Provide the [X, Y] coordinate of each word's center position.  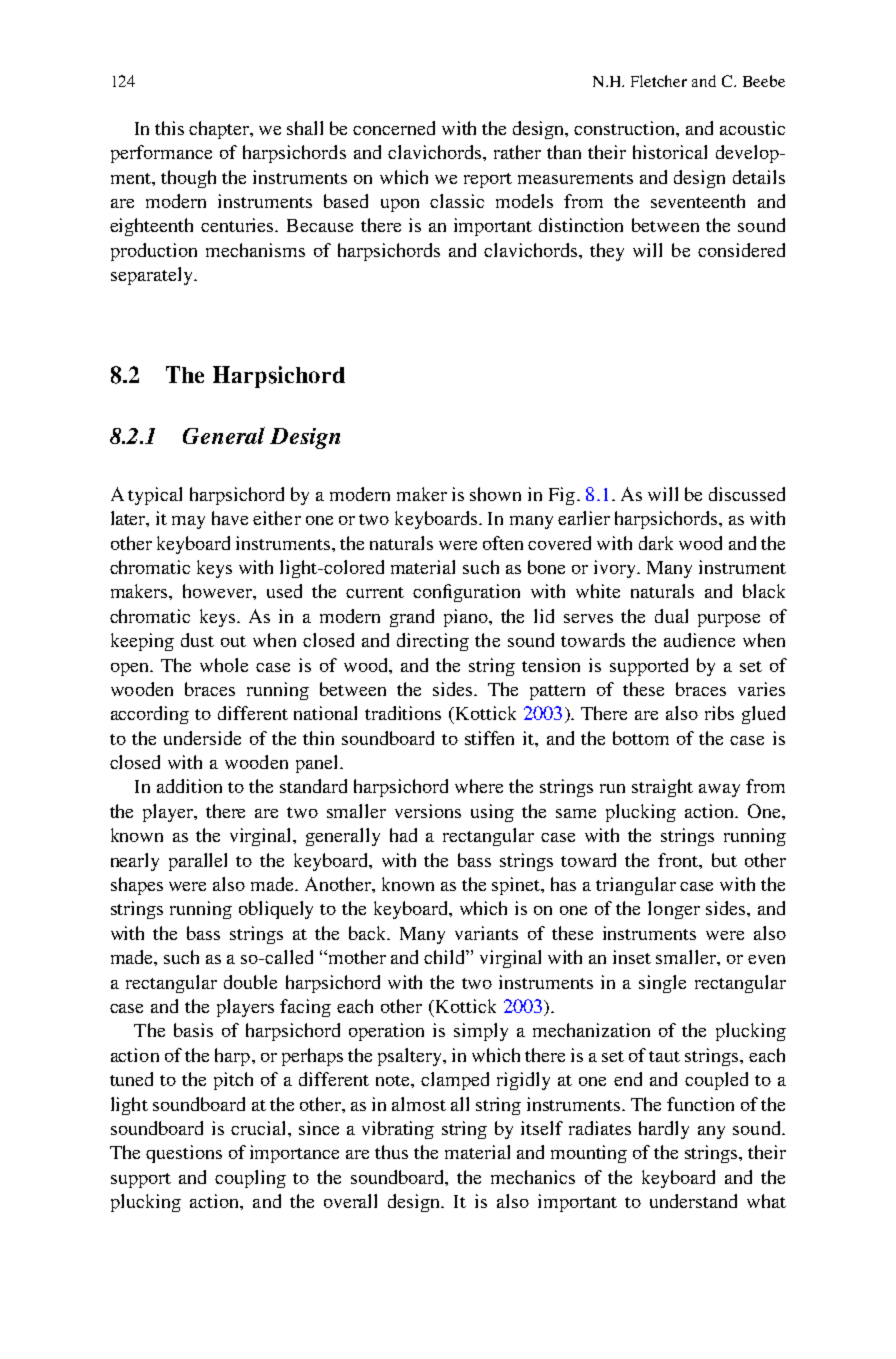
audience [699, 640]
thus [391, 1152]
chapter [220, 130]
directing [433, 642]
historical [670, 152]
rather [517, 152]
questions [184, 1154]
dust [197, 640]
